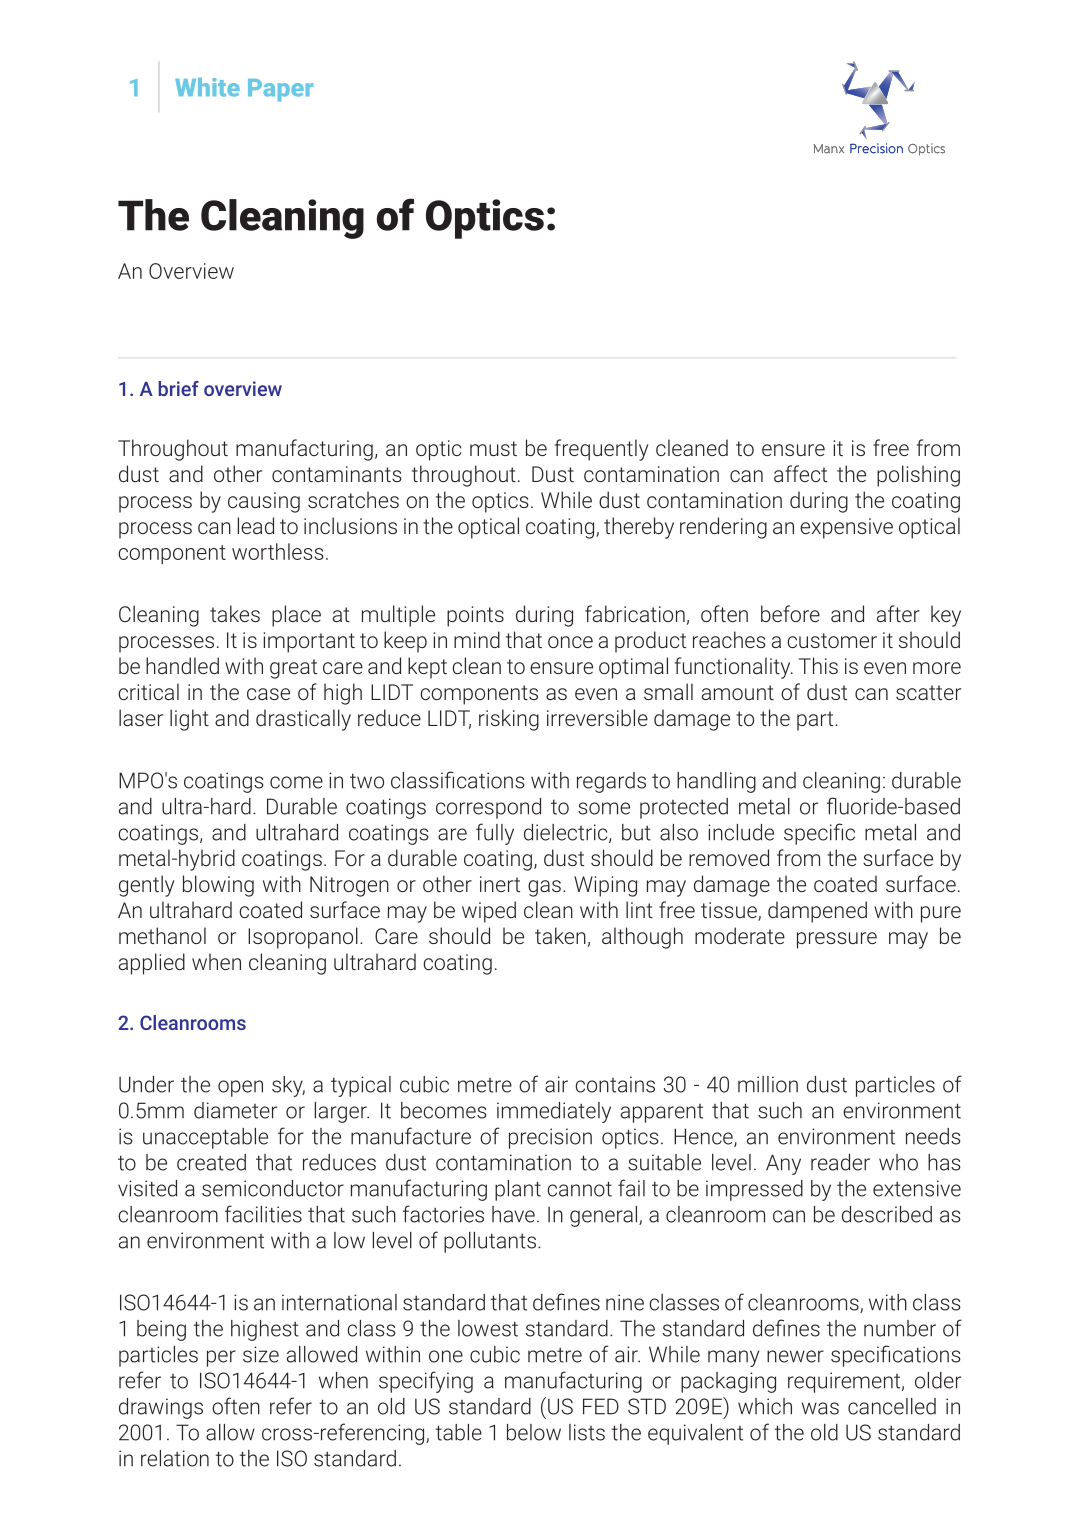 Image resolution: width=1074 pixels, height=1519 pixels. What do you see at coordinates (280, 90) in the screenshot?
I see `Paper` at bounding box center [280, 90].
